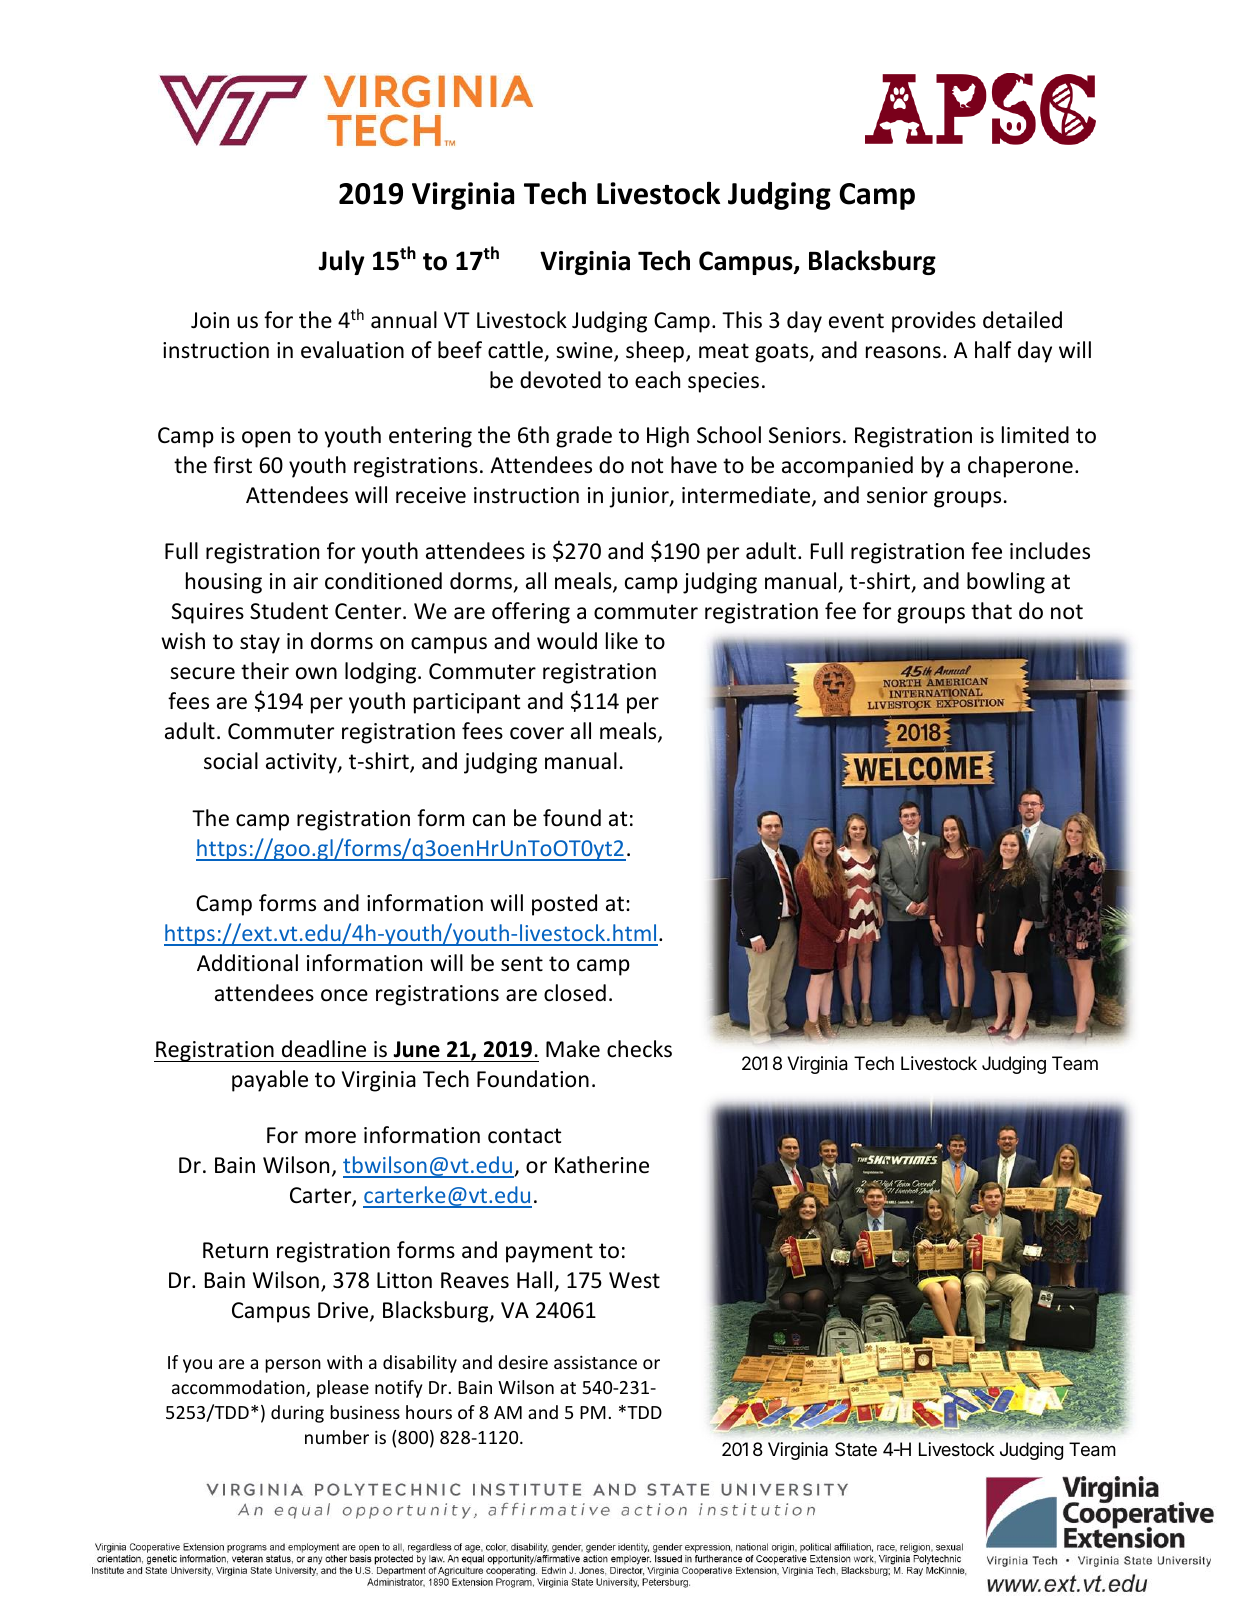 The height and width of the screenshot is (1624, 1255). I want to click on during, so click(297, 1414).
